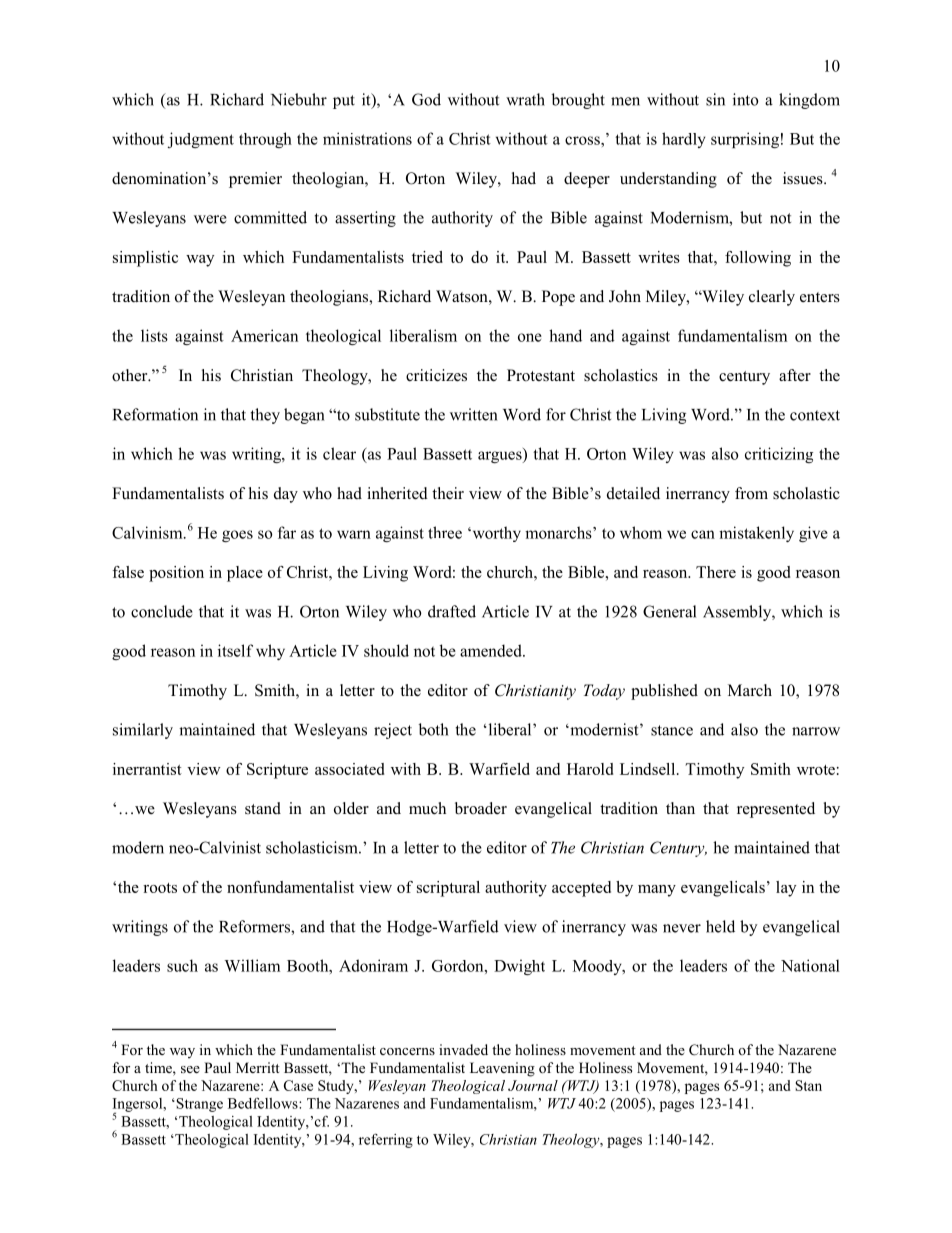  I want to click on judgment, so click(201, 140).
